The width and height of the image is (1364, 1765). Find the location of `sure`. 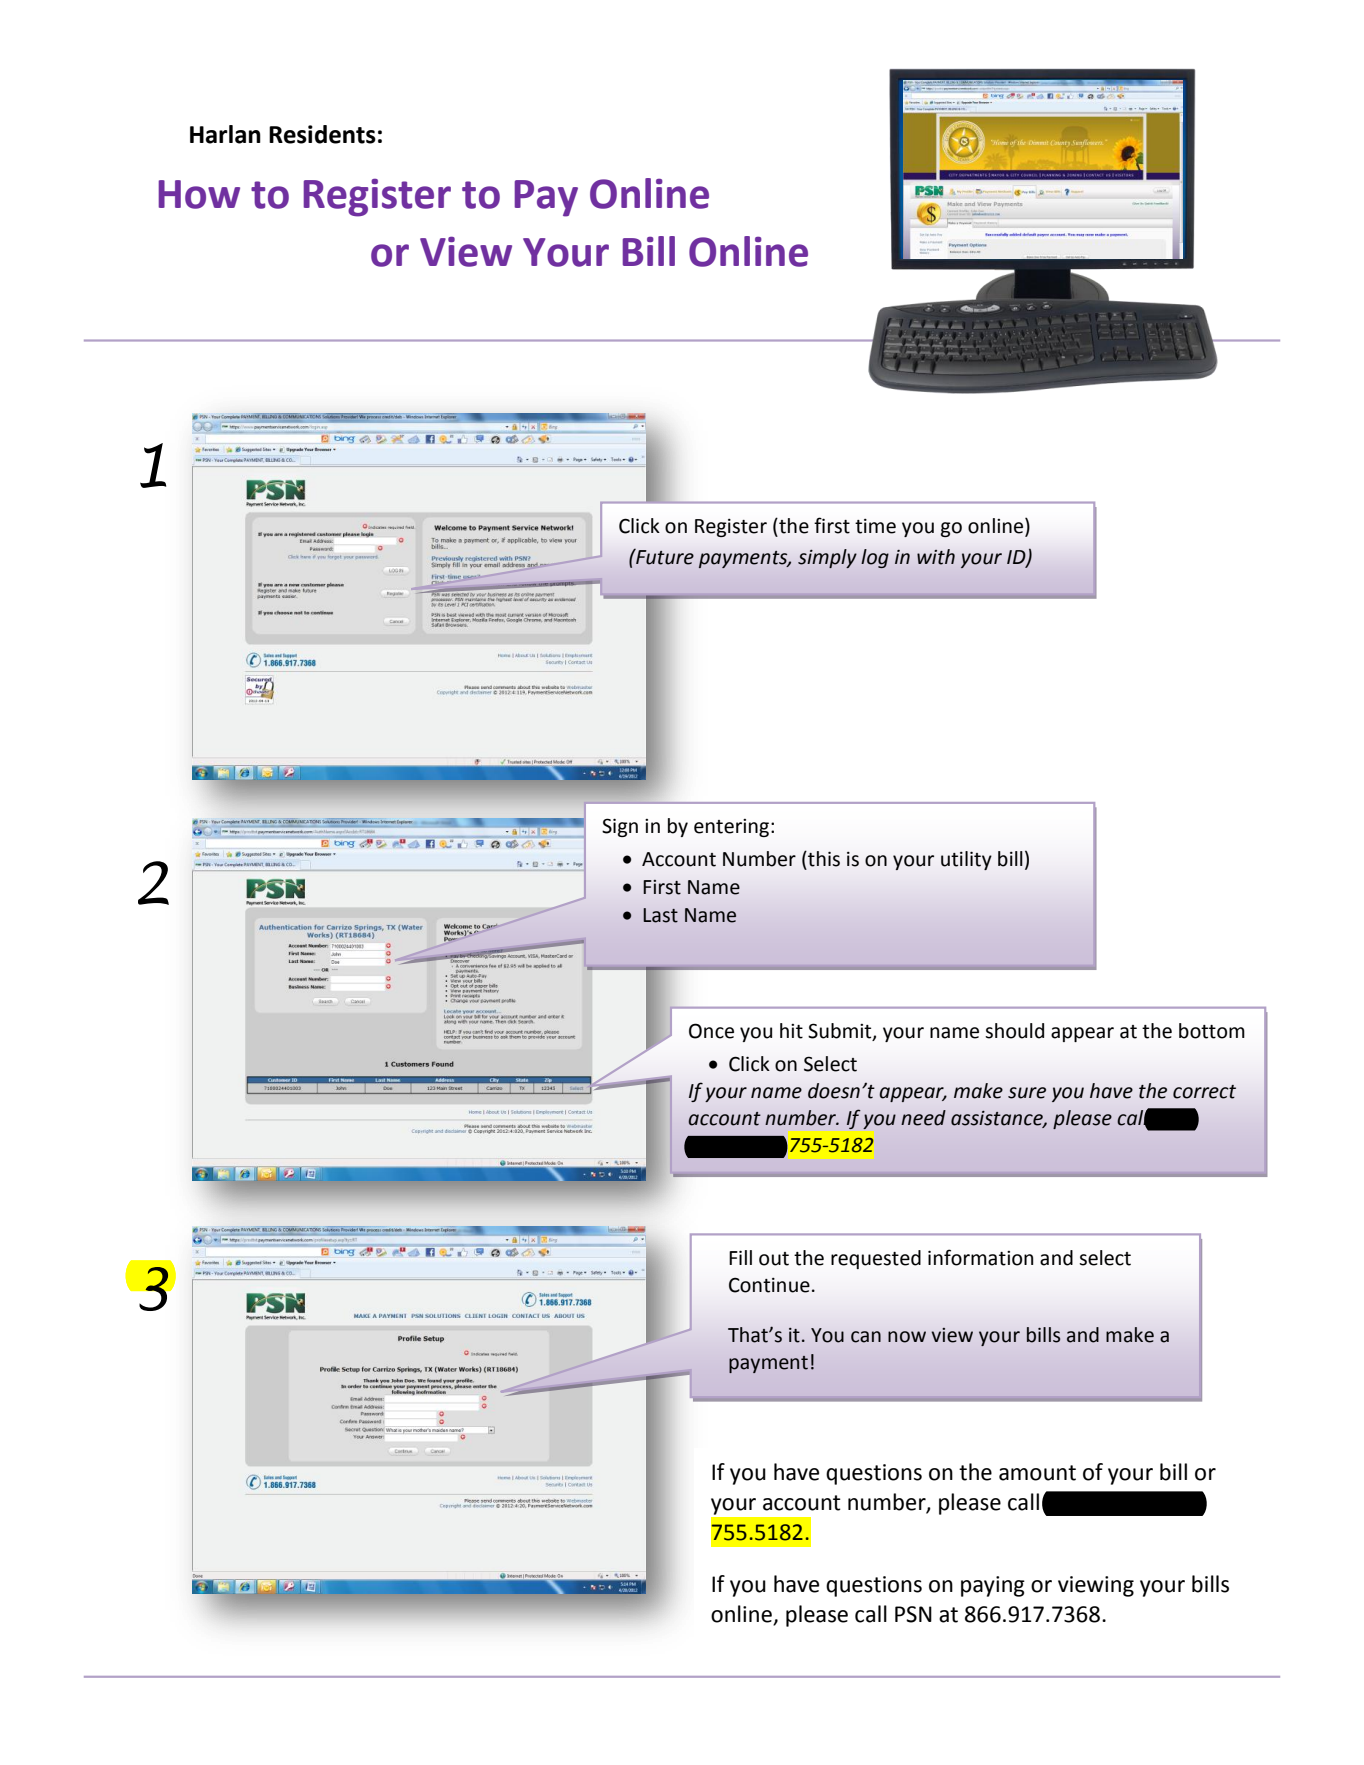

sure is located at coordinates (1027, 1093).
